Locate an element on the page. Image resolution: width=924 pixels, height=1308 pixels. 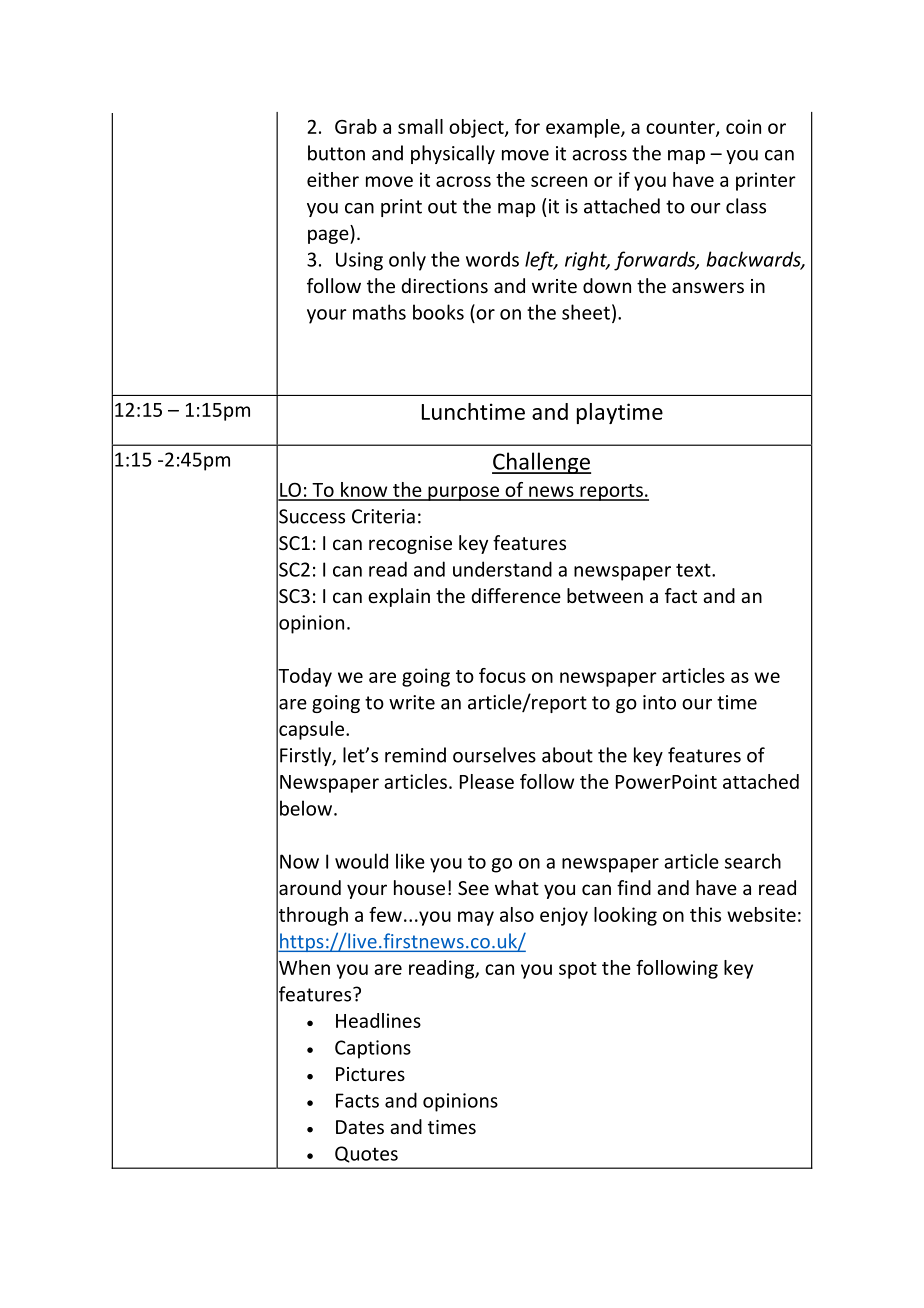
spot is located at coordinates (578, 970).
